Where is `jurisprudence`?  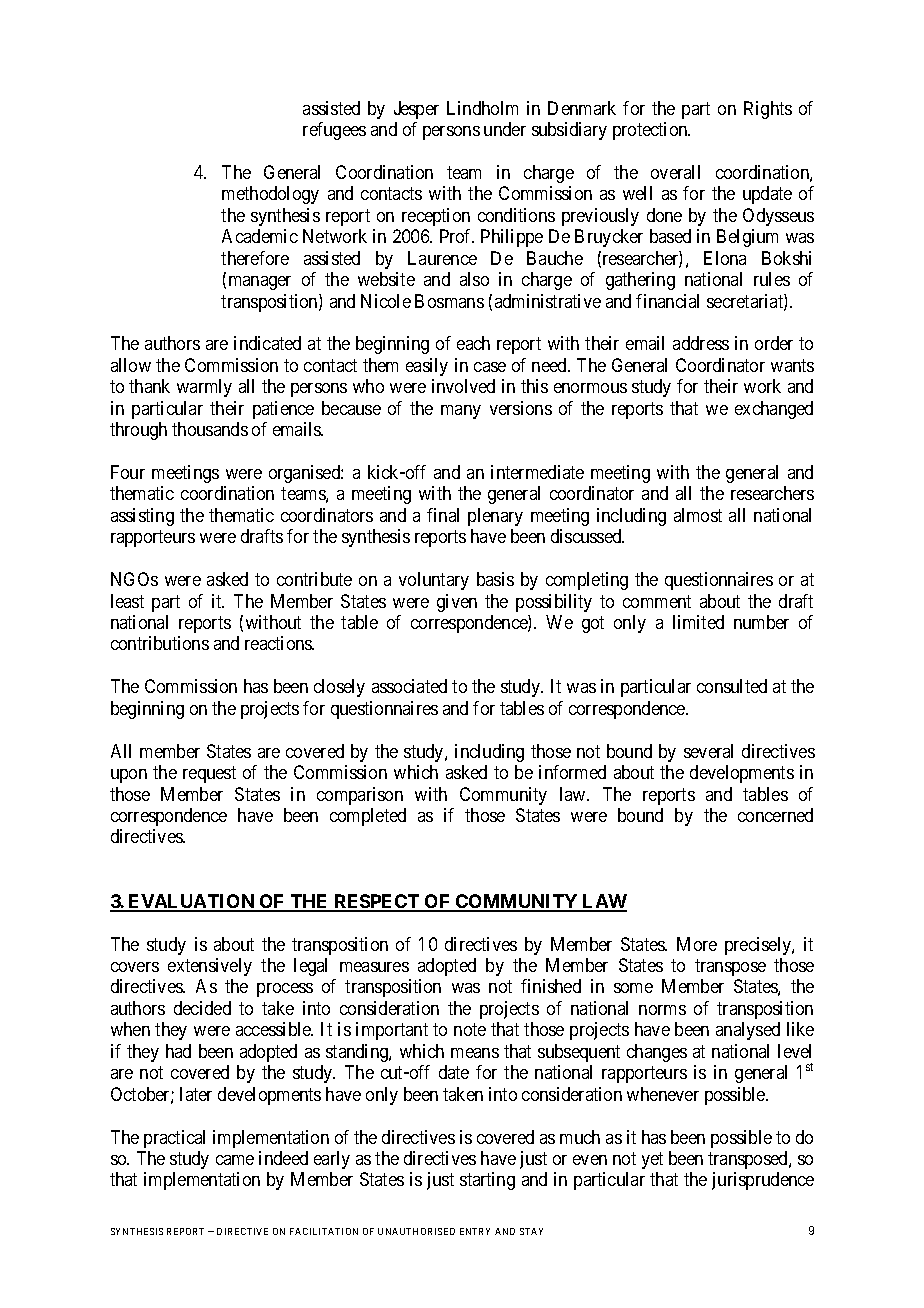
jurisprudence is located at coordinates (763, 1181).
